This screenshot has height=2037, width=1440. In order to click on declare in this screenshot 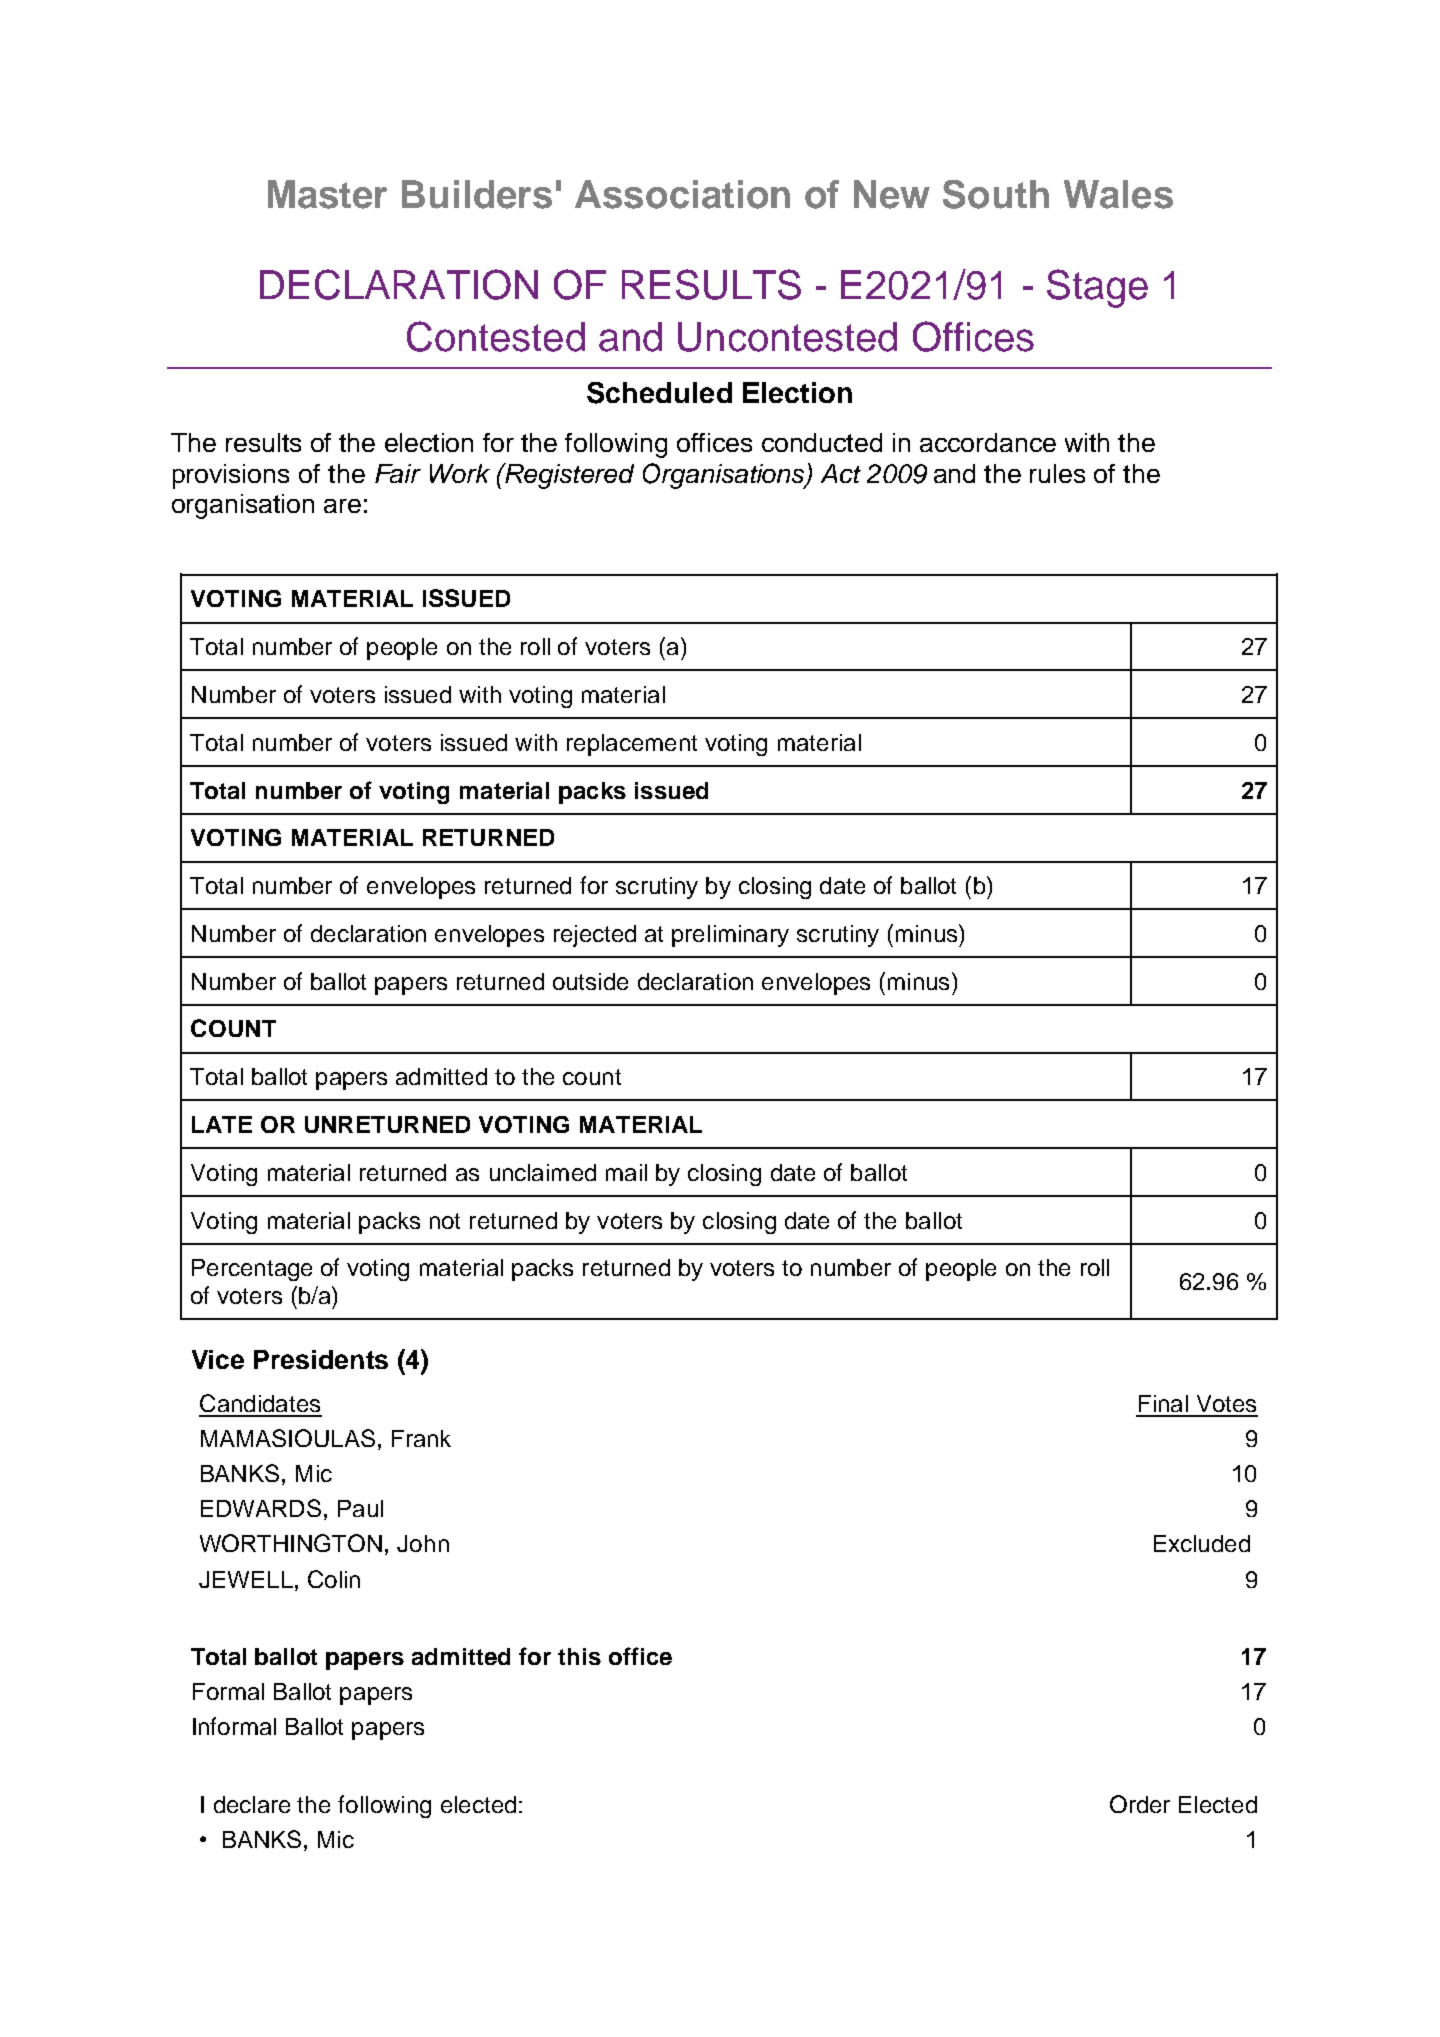, I will do `click(252, 1804)`.
